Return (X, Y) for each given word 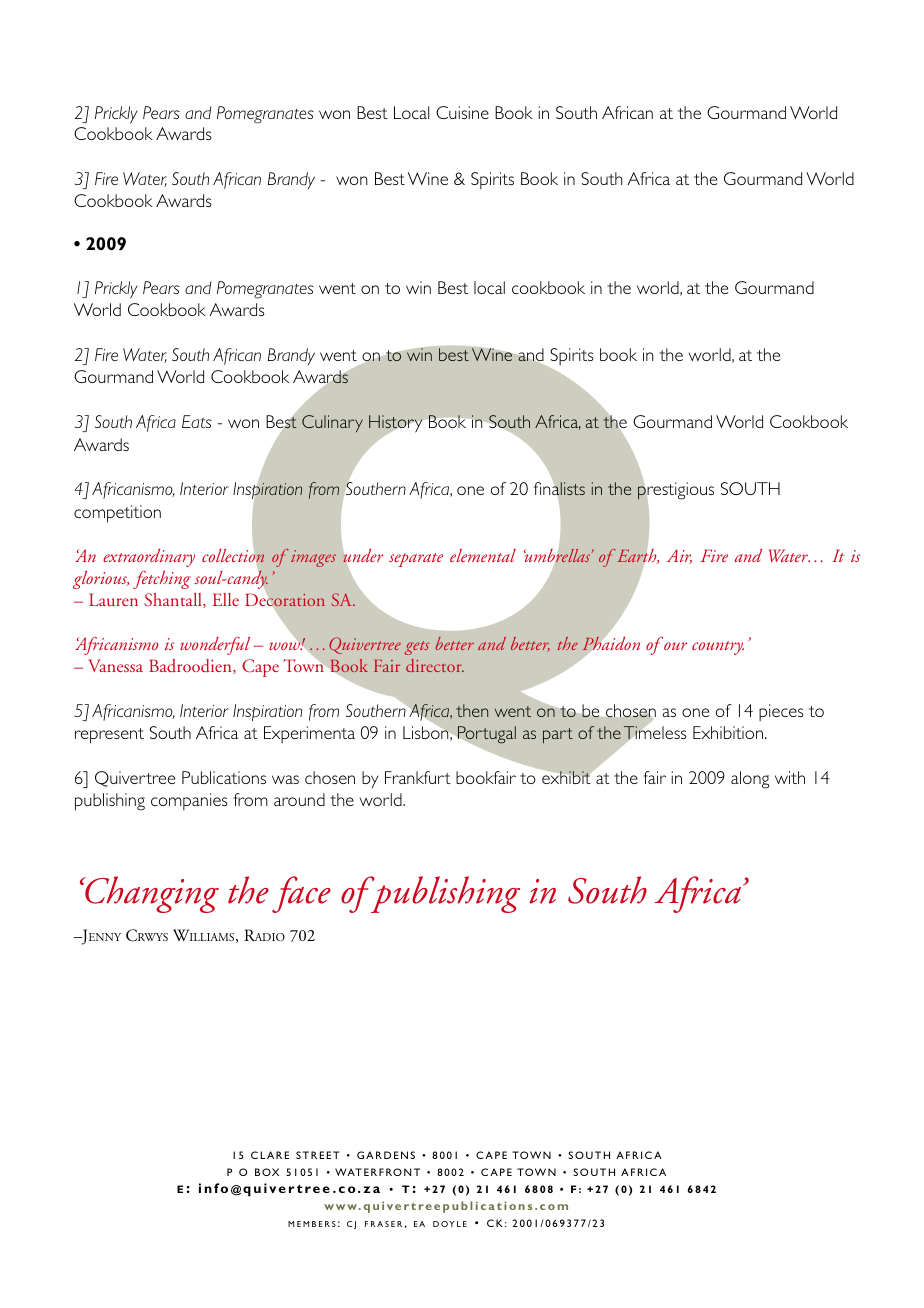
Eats (197, 421)
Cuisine (462, 112)
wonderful (215, 646)
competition (117, 514)
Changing (151, 894)
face (301, 894)
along (750, 780)
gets (417, 648)
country (718, 648)
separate (416, 560)
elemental (483, 555)
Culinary (332, 423)
